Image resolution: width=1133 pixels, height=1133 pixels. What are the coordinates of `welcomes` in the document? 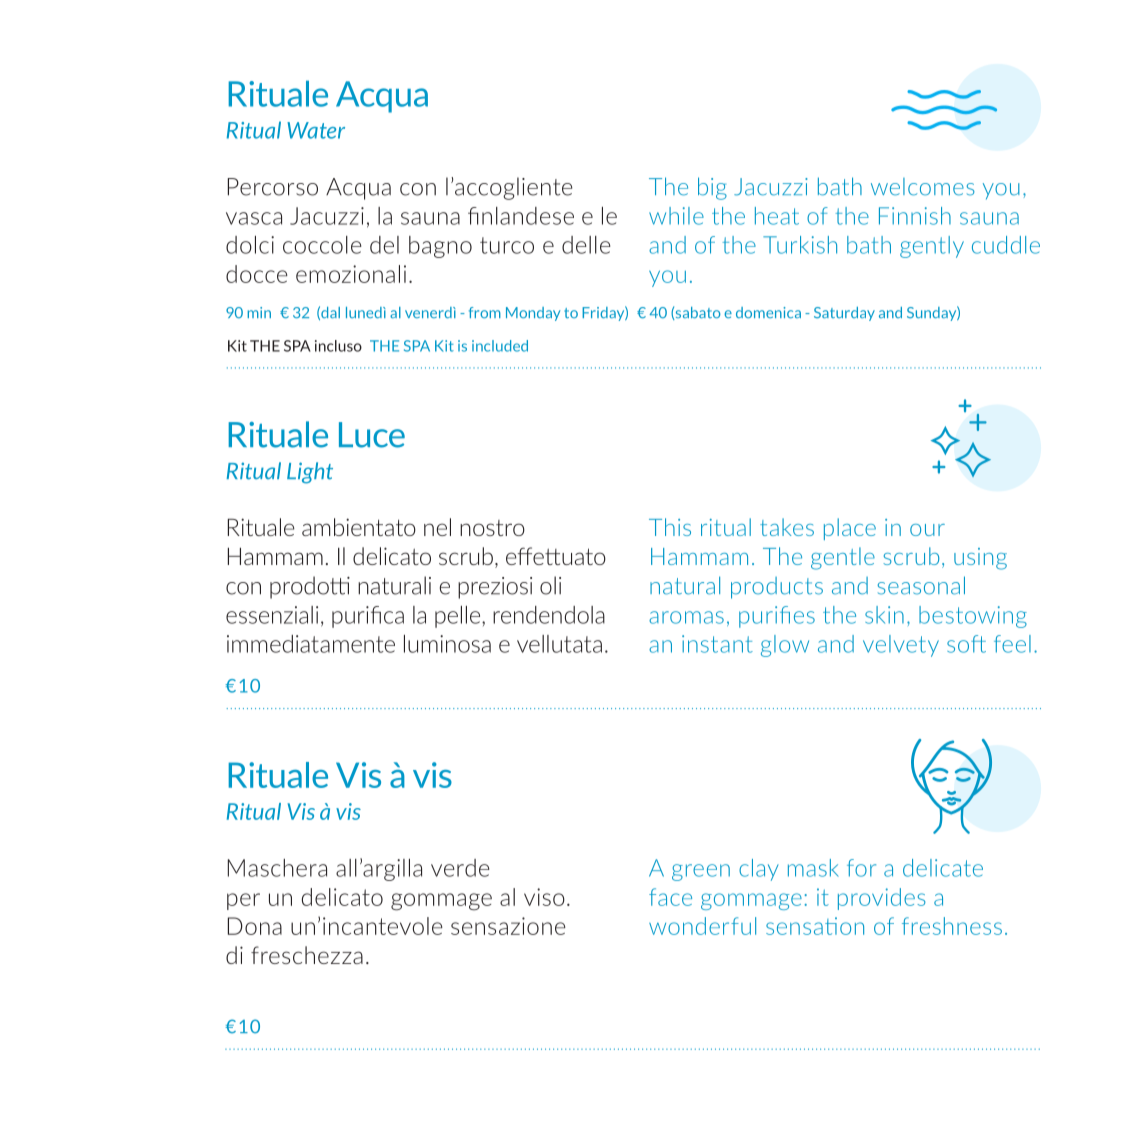 It's located at (923, 187).
